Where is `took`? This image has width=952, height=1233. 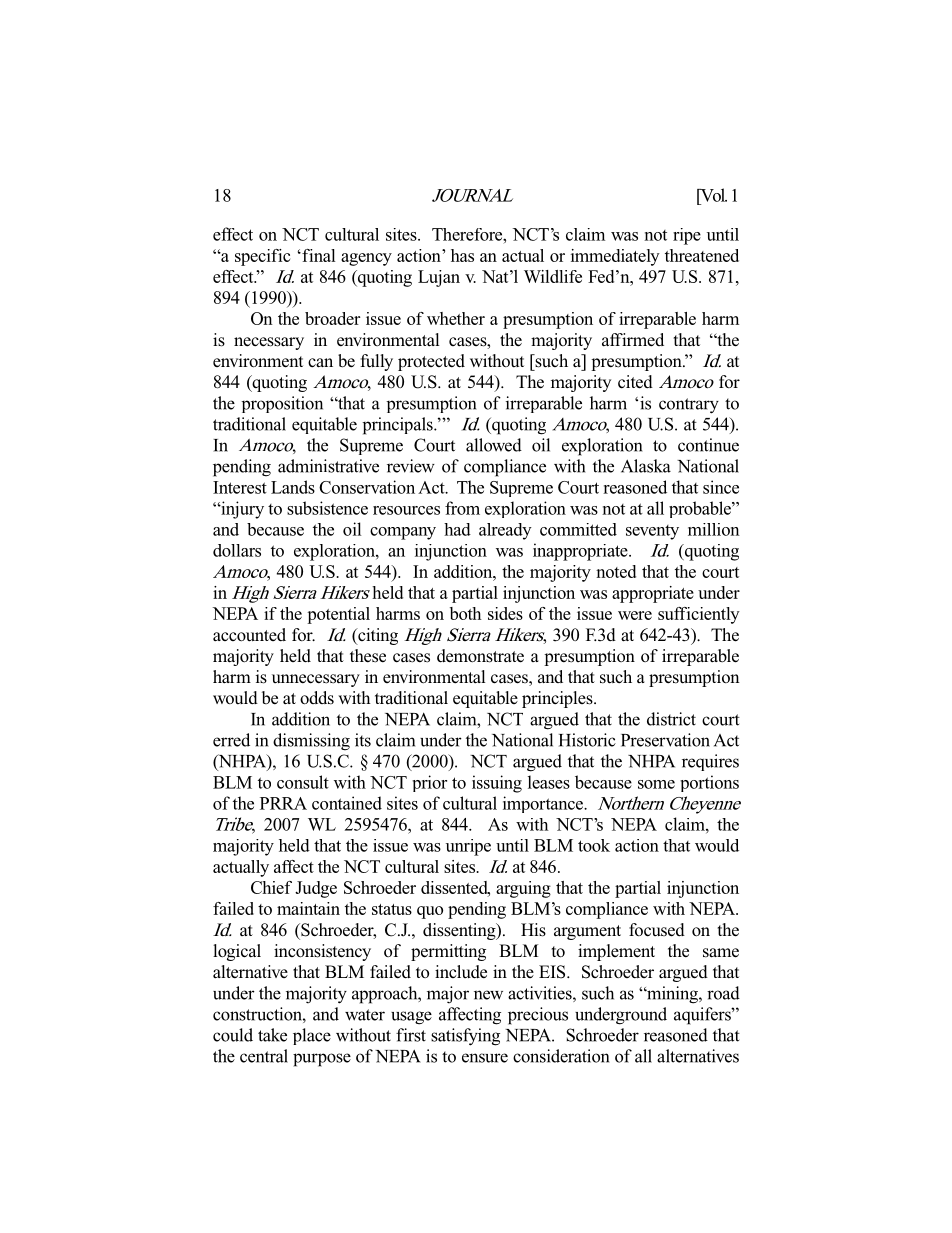
took is located at coordinates (594, 845).
